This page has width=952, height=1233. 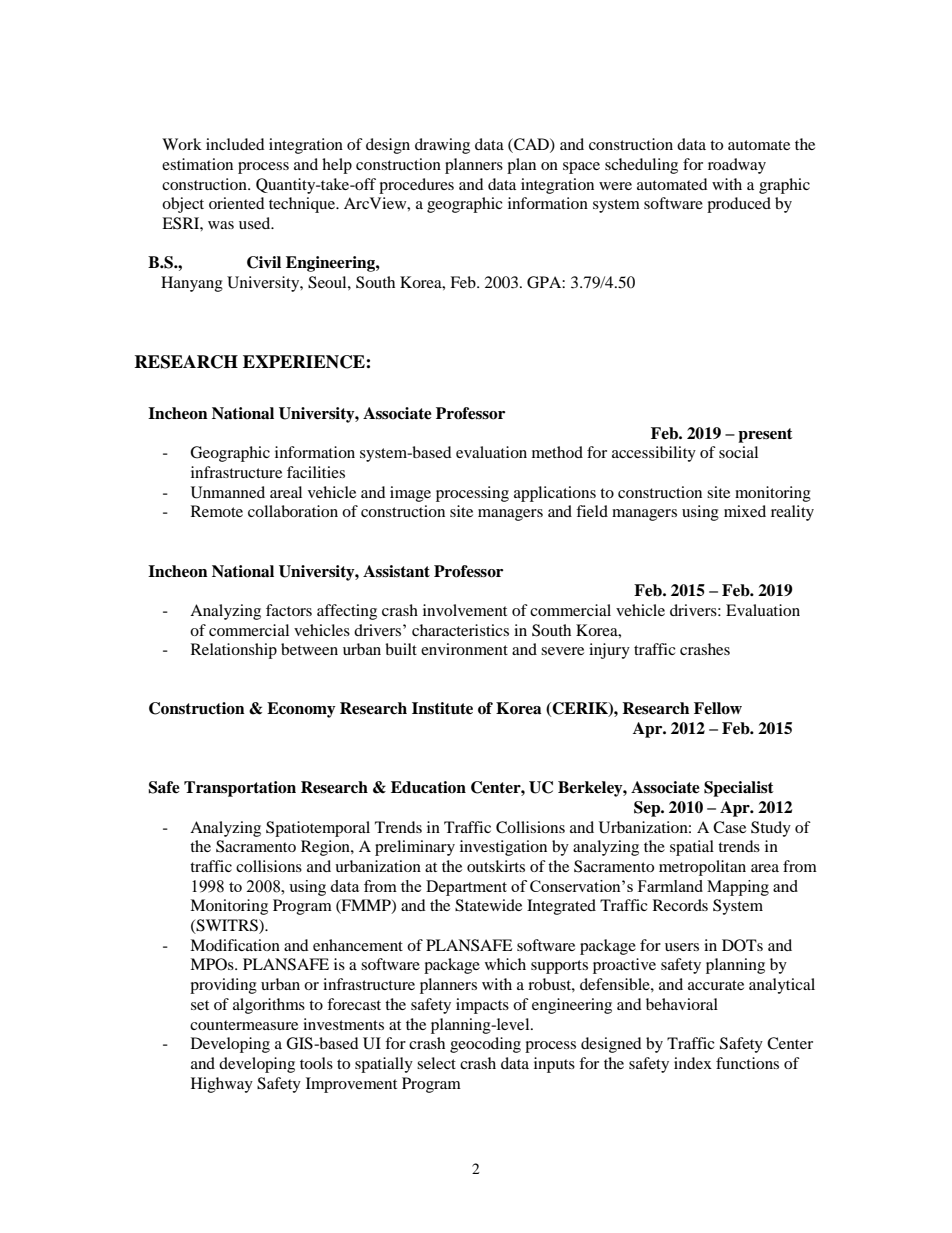 What do you see at coordinates (442, 146) in the page?
I see `drawing` at bounding box center [442, 146].
